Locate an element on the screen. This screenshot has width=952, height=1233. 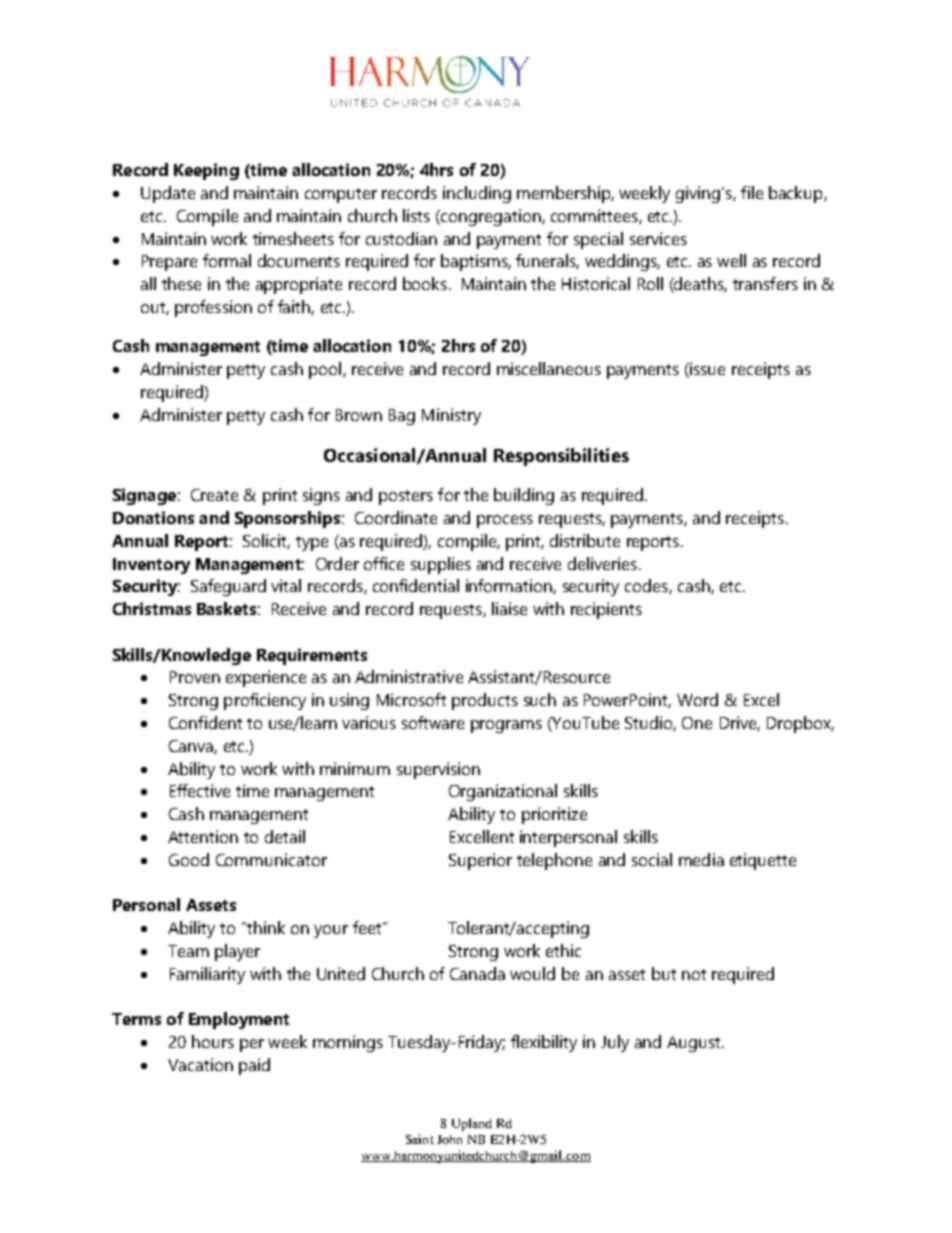
products is located at coordinates (485, 701).
